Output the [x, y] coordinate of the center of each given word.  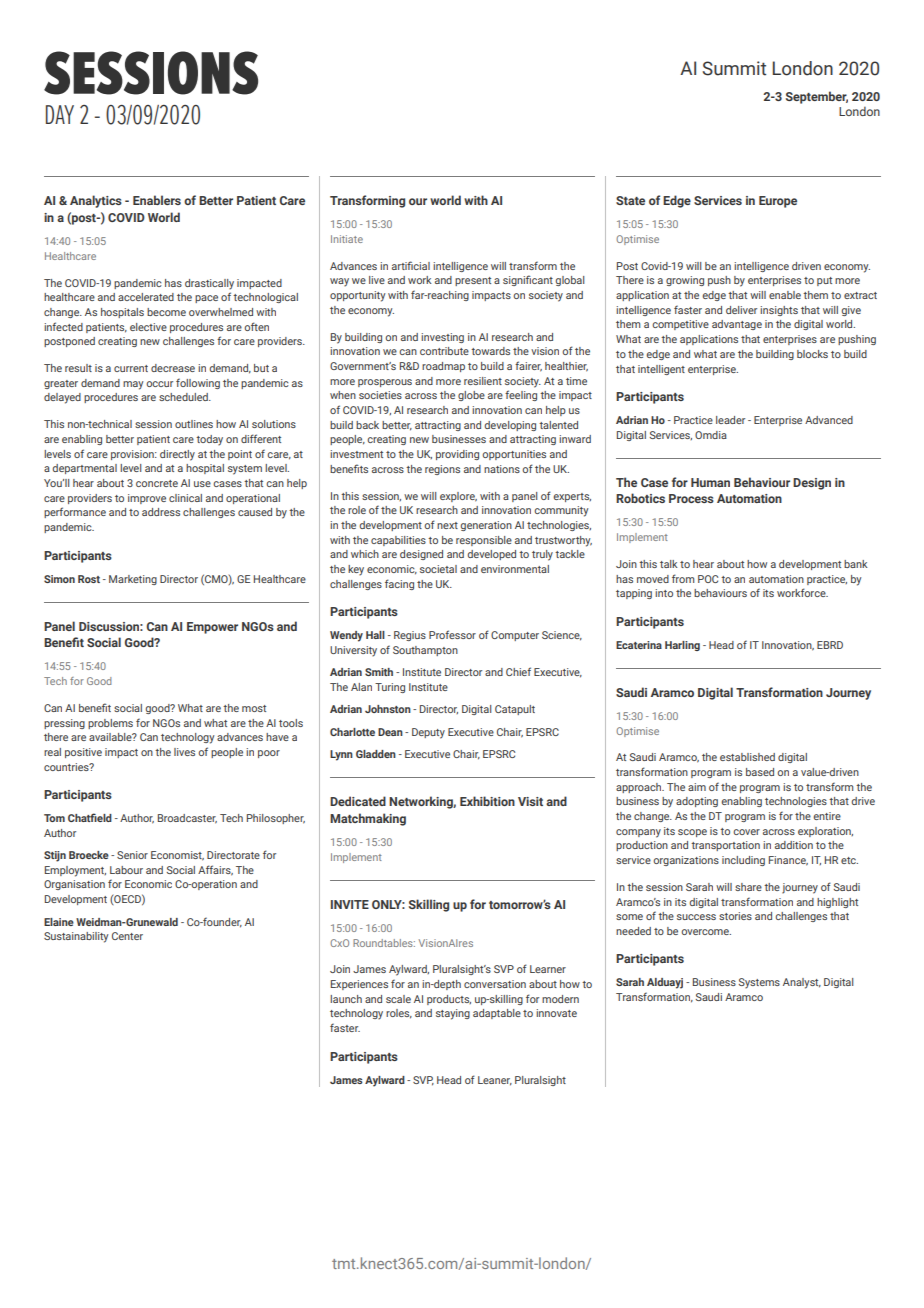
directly [177, 455]
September [817, 97]
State [630, 200]
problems [110, 724]
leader [730, 420]
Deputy [428, 733]
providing [457, 455]
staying [453, 1014]
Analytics [96, 201]
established [747, 757]
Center [127, 936]
